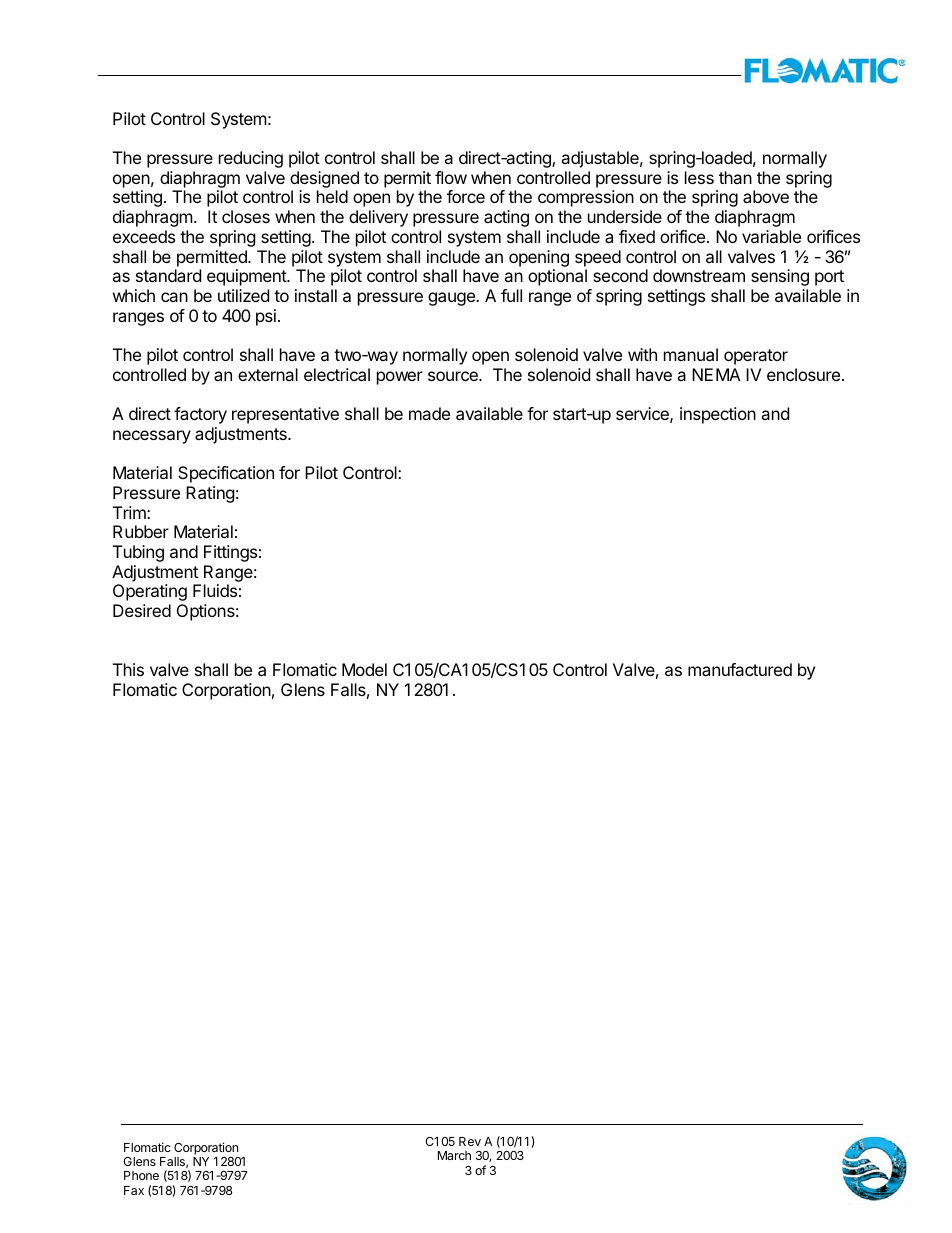 Image resolution: width=952 pixels, height=1233 pixels. Describe the element at coordinates (740, 669) in the screenshot. I see `manufactured` at that location.
